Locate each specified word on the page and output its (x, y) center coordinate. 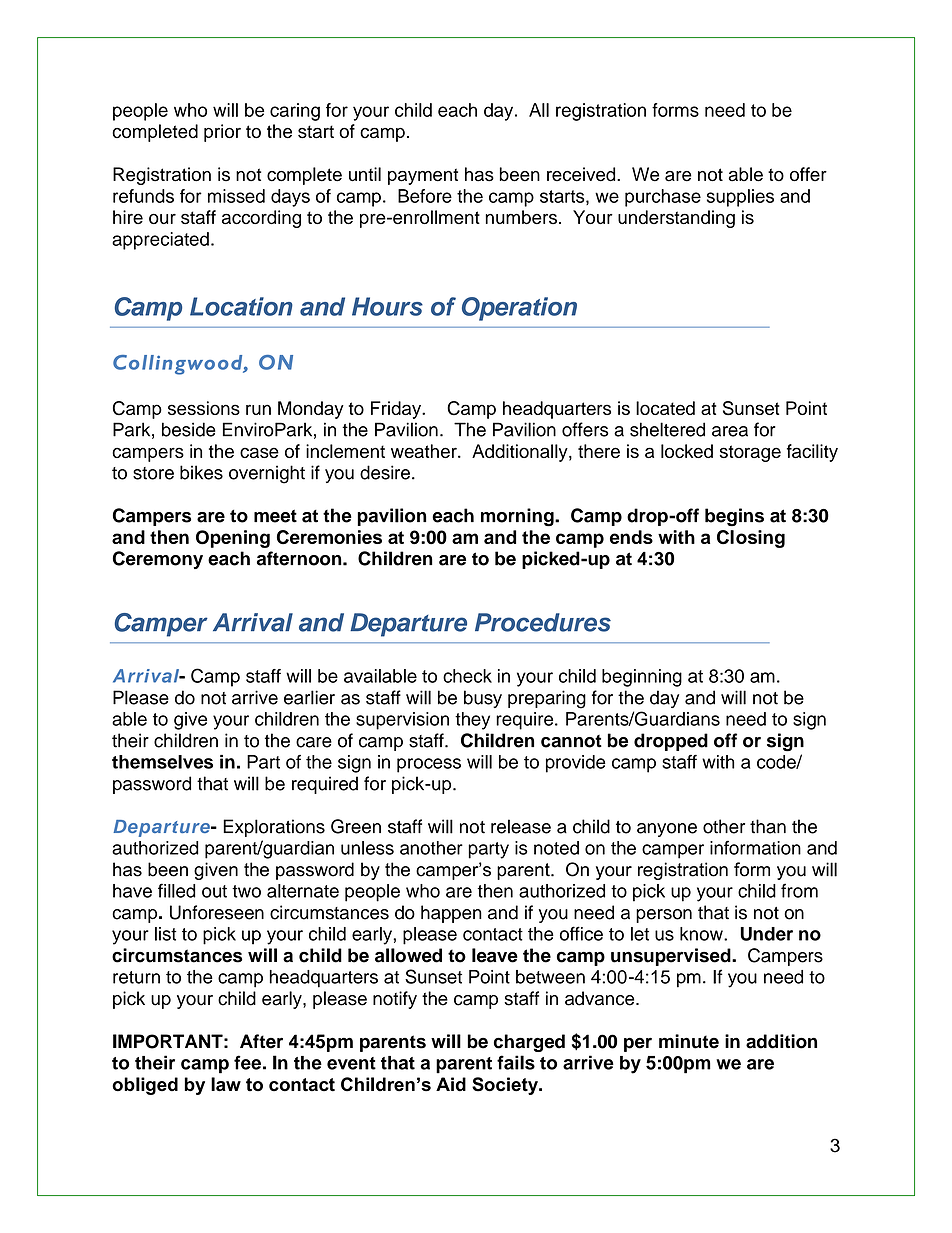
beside (189, 429)
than (768, 826)
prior (222, 133)
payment (423, 176)
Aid (451, 1084)
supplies (740, 198)
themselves (162, 762)
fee (247, 1062)
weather (425, 451)
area (730, 431)
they (472, 721)
